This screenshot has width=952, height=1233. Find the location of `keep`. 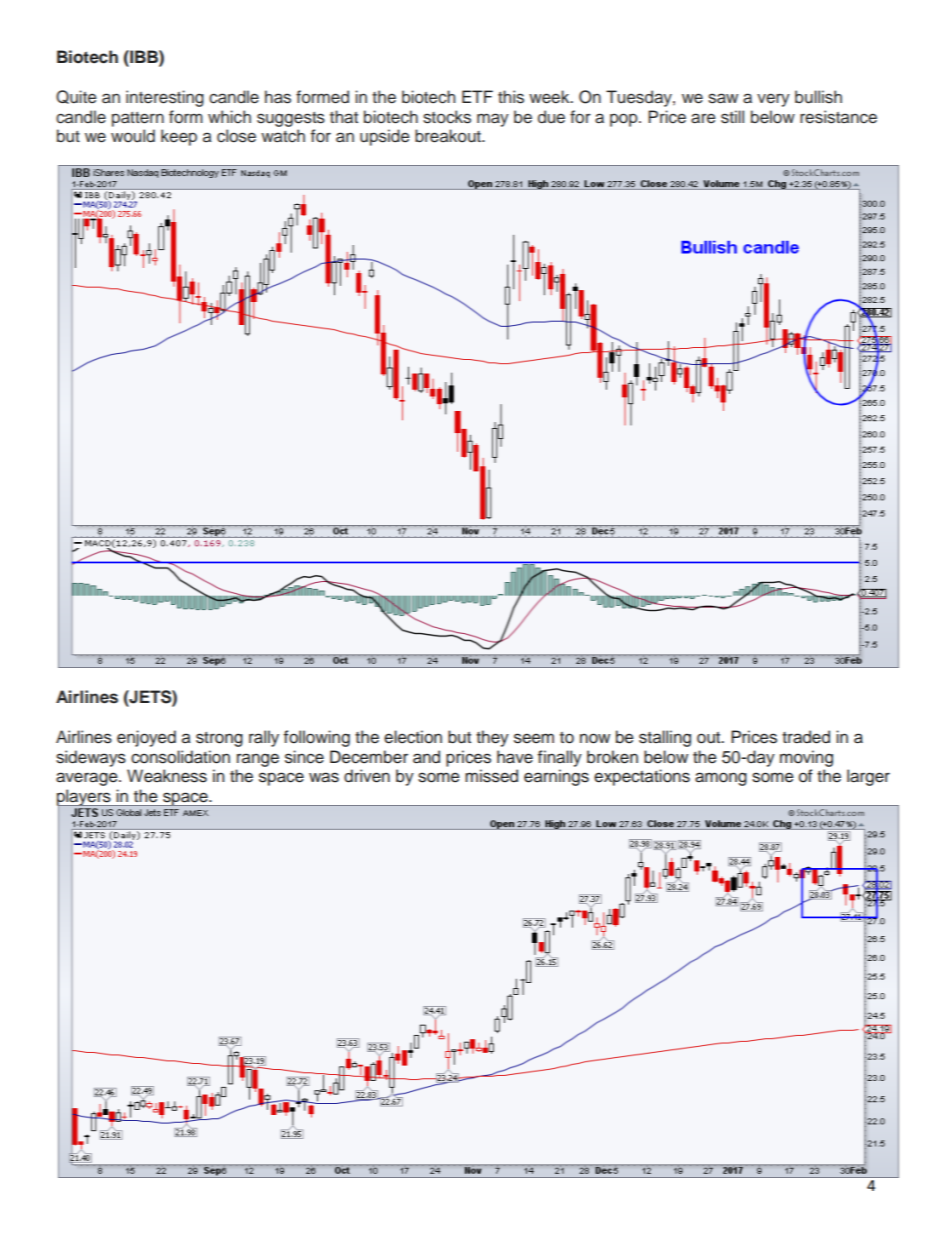

keep is located at coordinates (179, 137).
